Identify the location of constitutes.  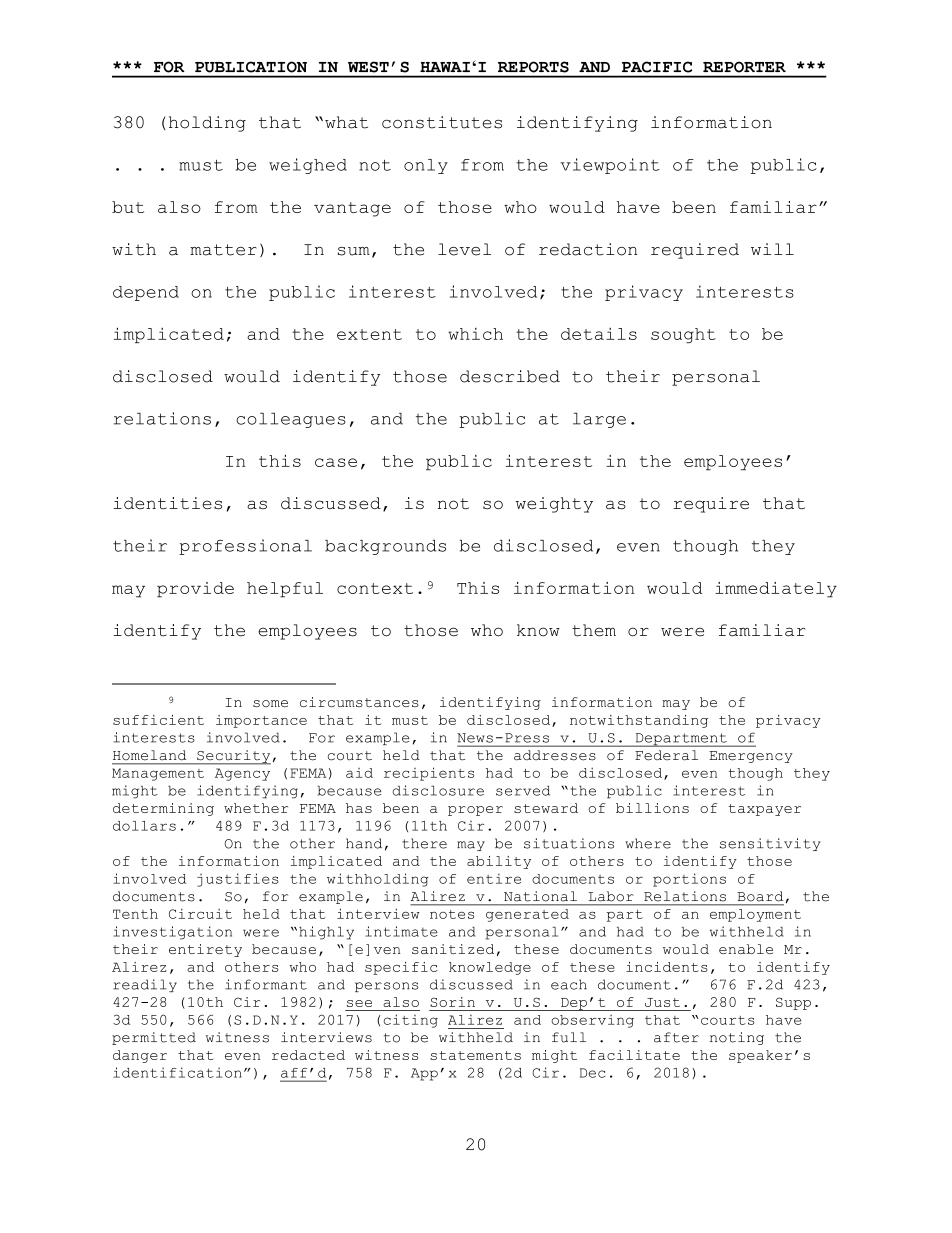
(442, 122).
